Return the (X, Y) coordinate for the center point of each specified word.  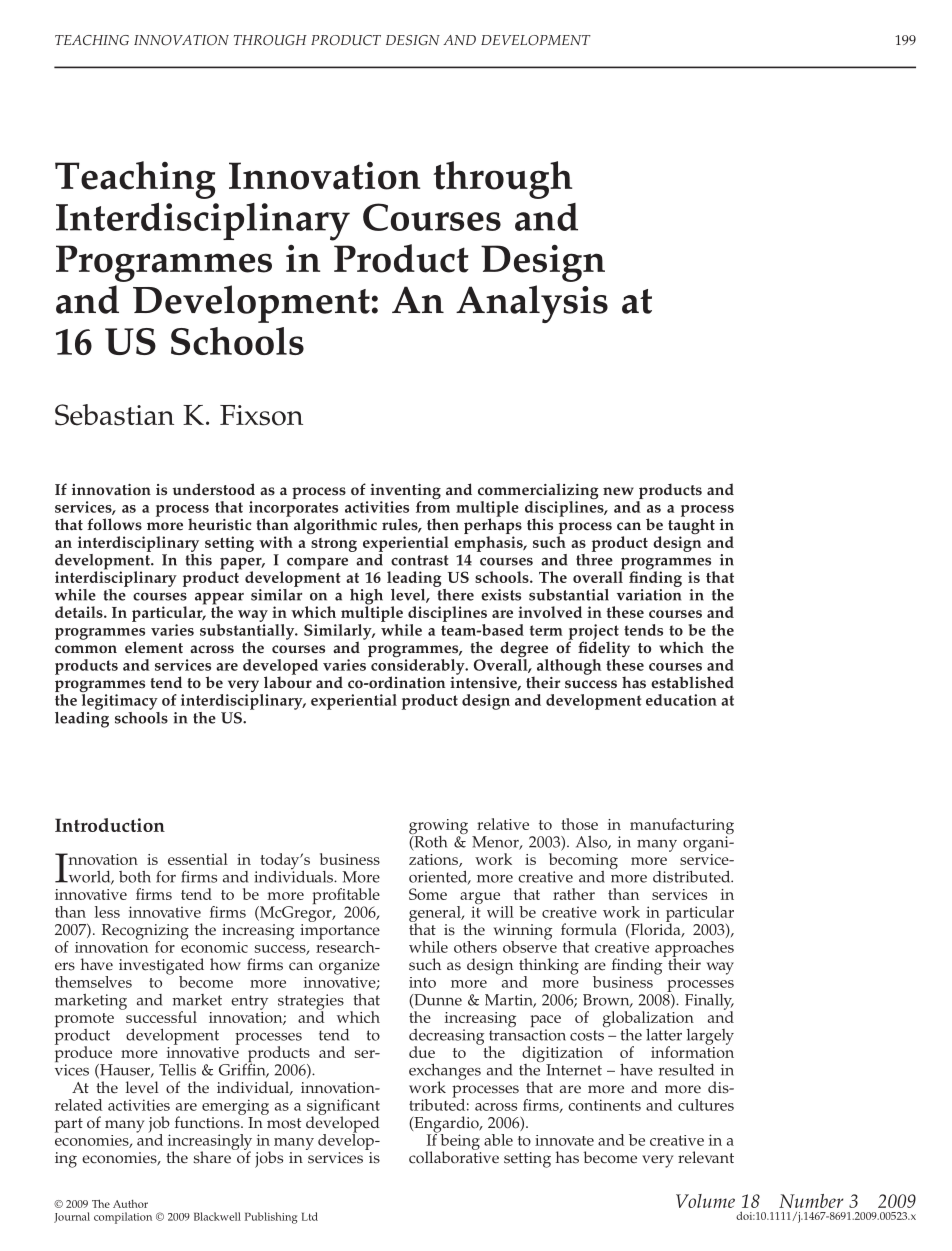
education (681, 700)
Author (130, 1203)
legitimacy (120, 702)
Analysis (532, 304)
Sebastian (114, 415)
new (618, 491)
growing (438, 828)
